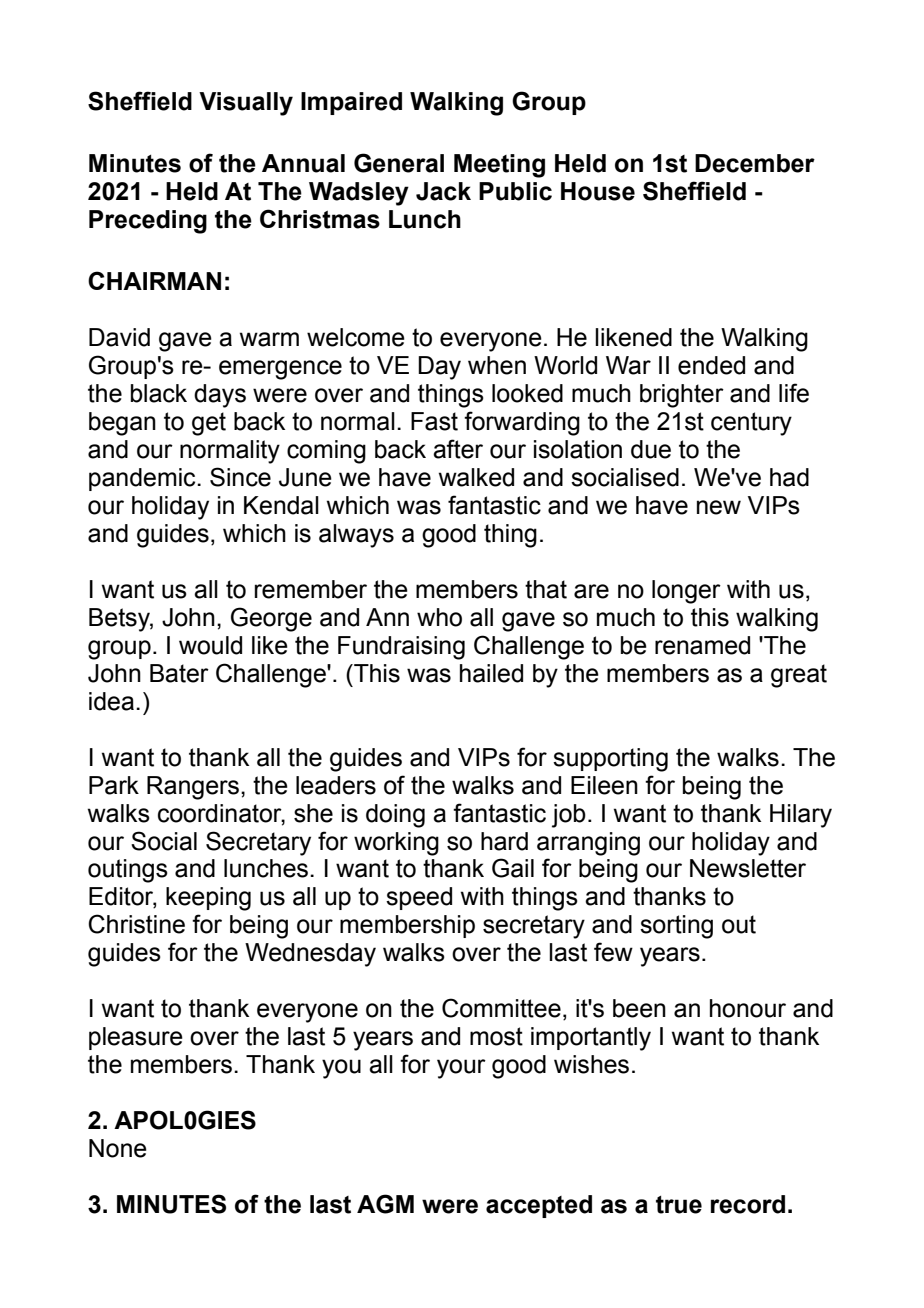 This image has width=924, height=1308. I want to click on days, so click(220, 396).
